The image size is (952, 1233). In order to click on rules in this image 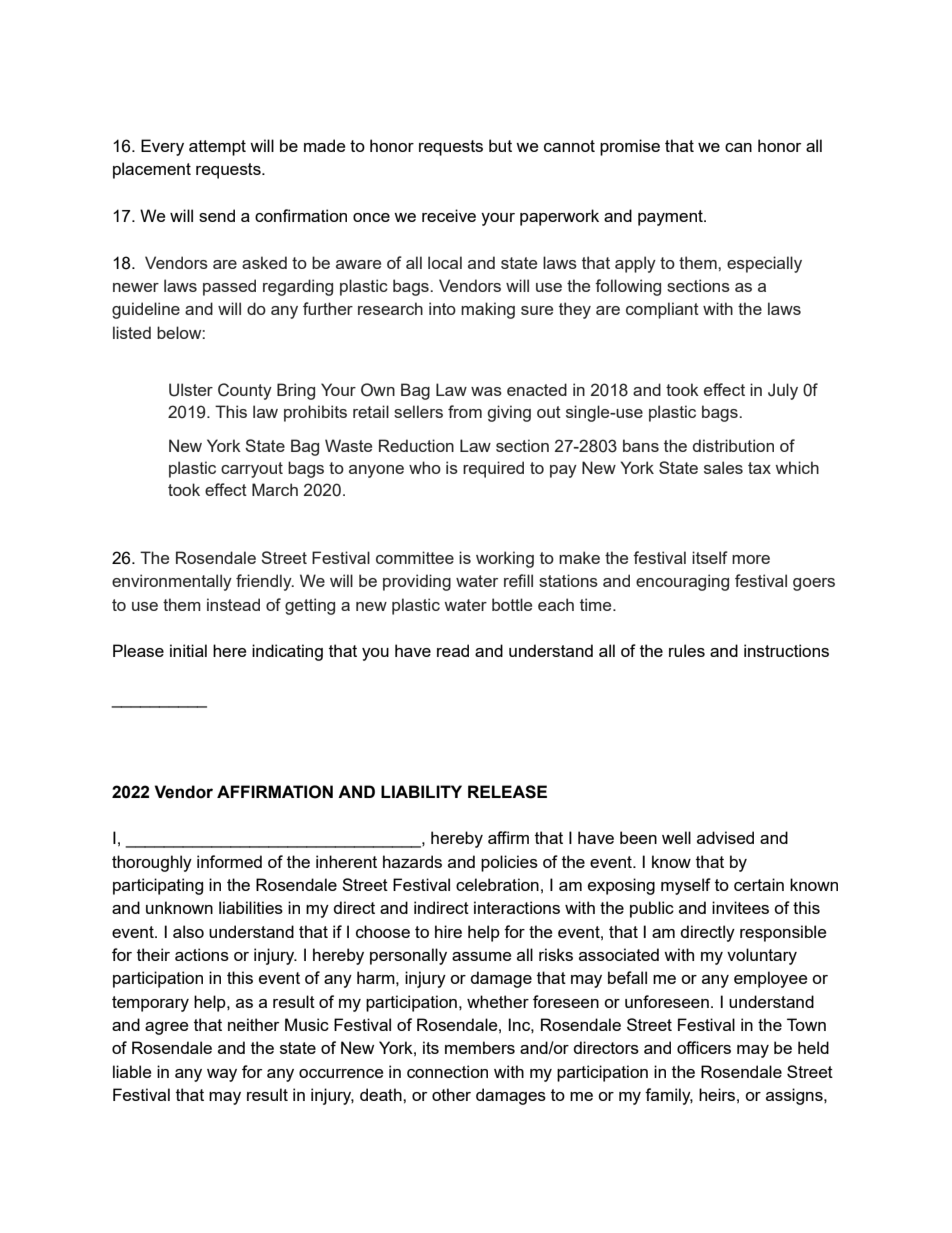, I will do `click(687, 650)`.
